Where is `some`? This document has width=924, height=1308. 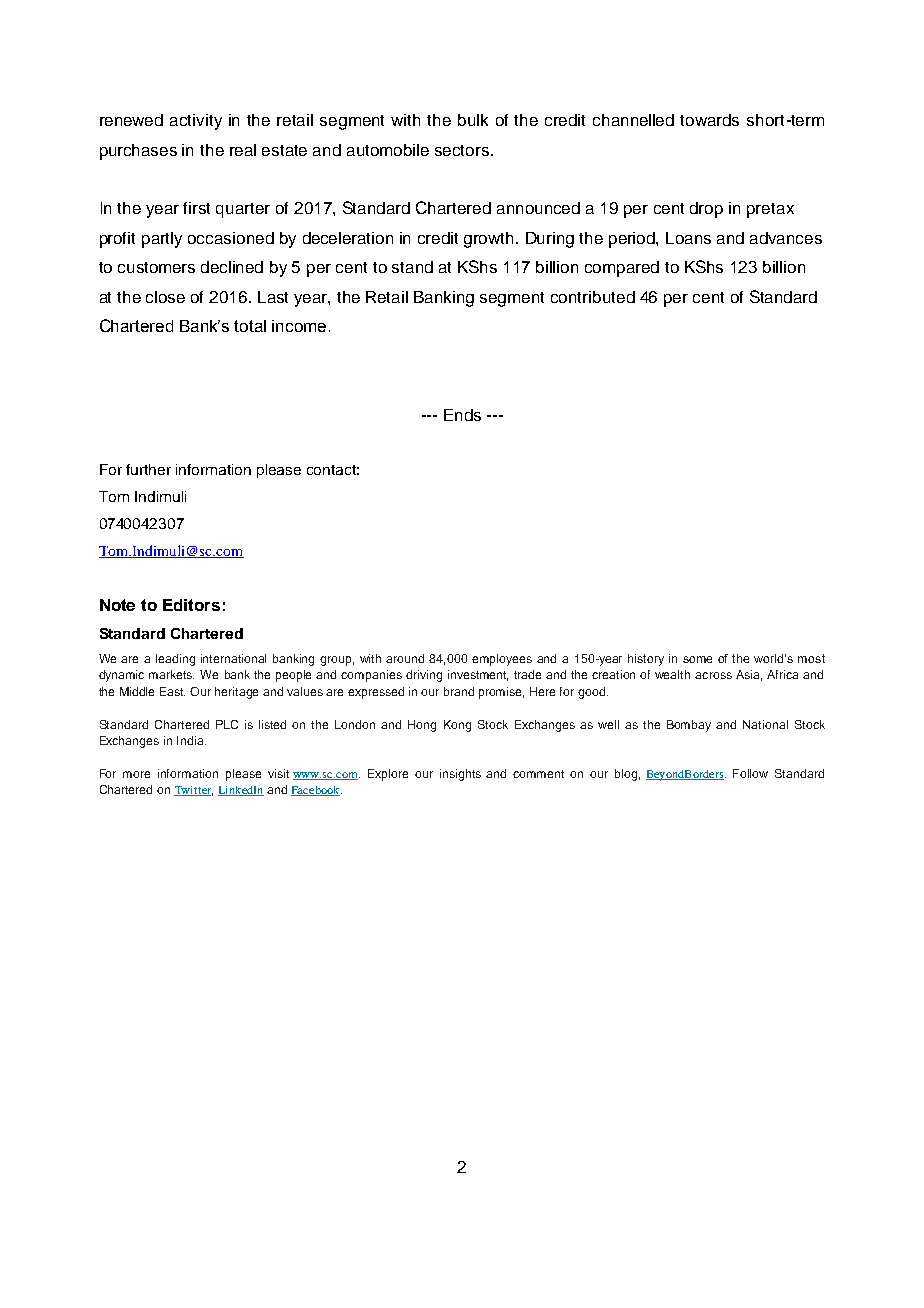
some is located at coordinates (697, 659).
